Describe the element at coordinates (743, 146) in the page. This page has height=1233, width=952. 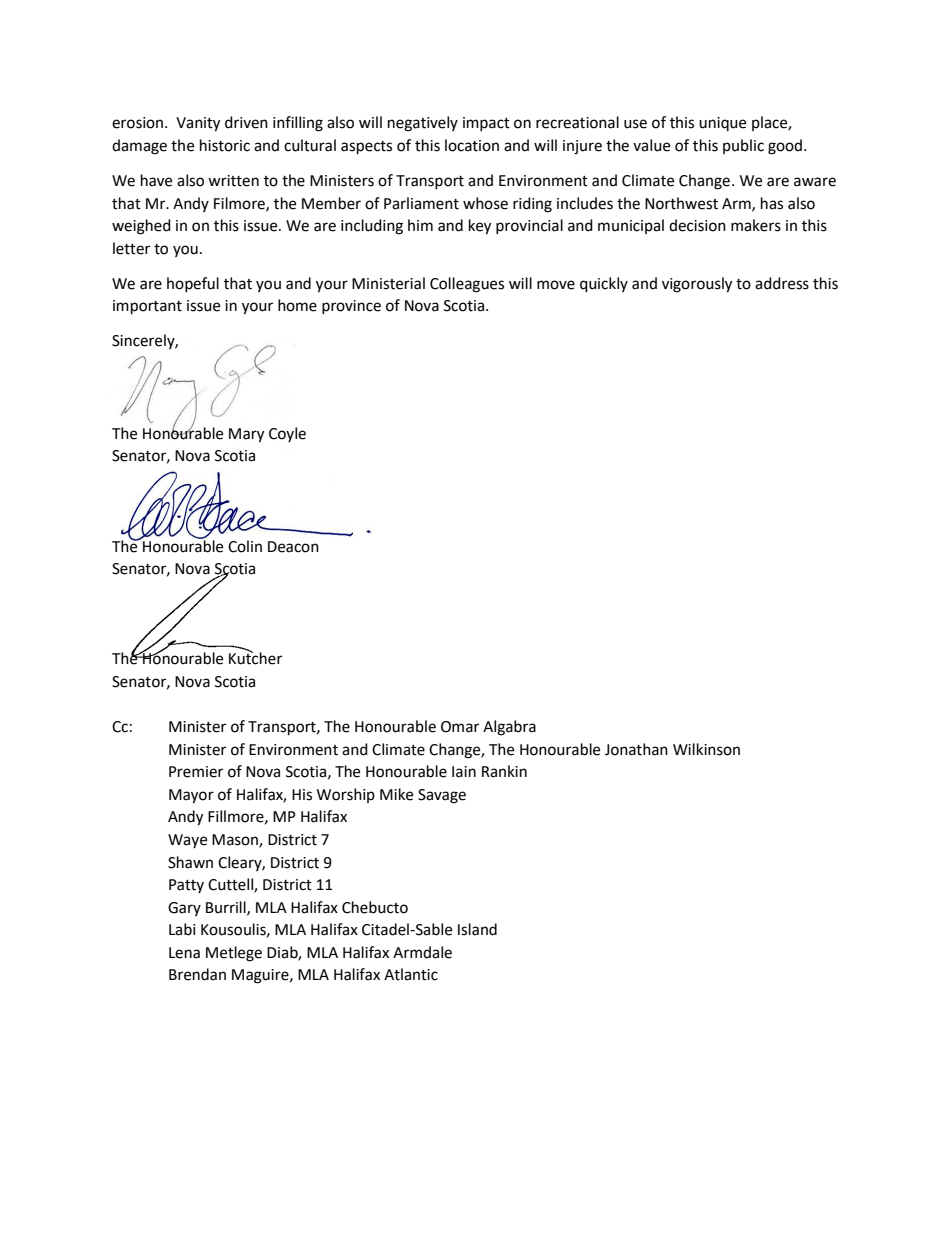
I see `public` at that location.
